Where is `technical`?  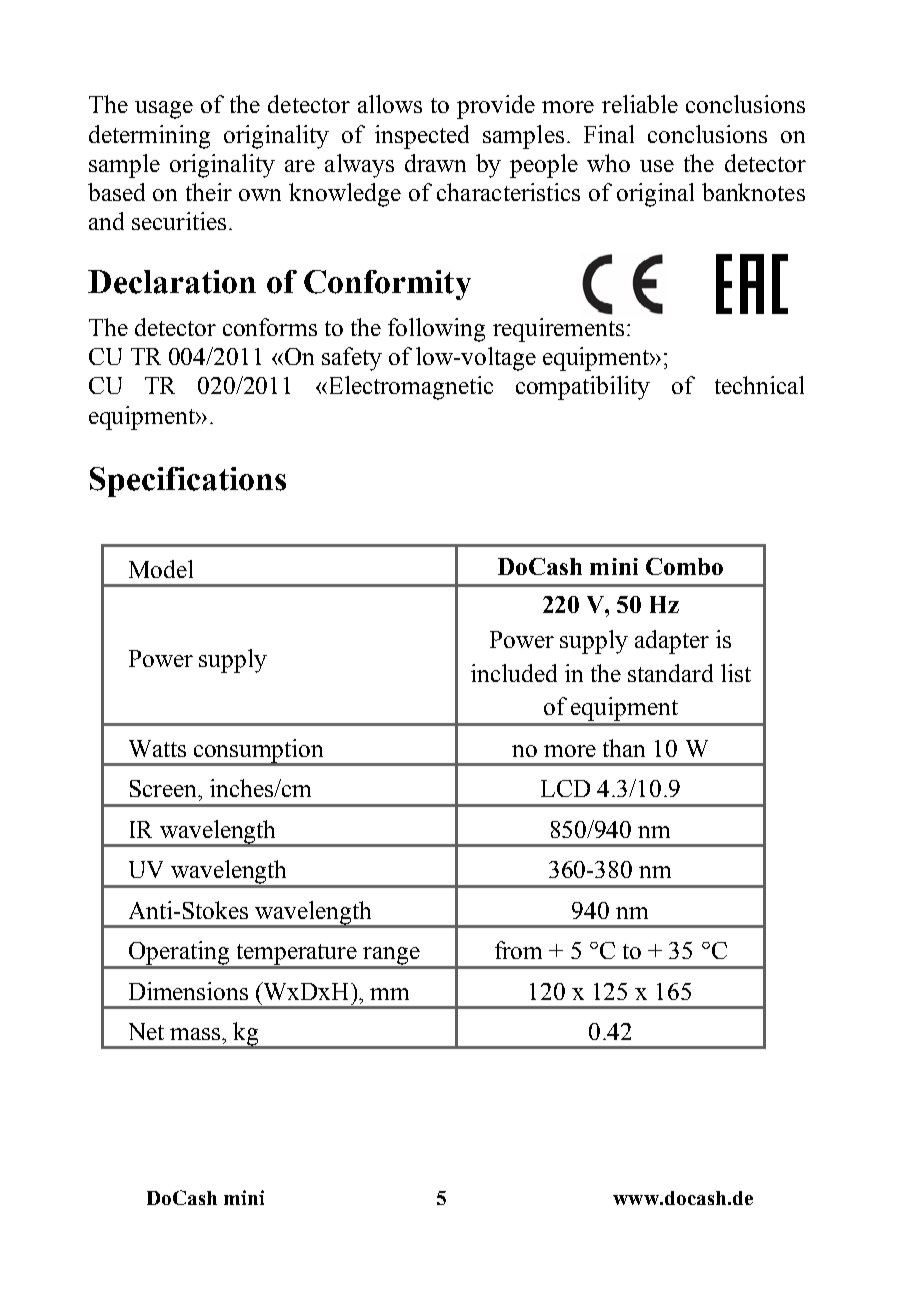 technical is located at coordinates (759, 385).
